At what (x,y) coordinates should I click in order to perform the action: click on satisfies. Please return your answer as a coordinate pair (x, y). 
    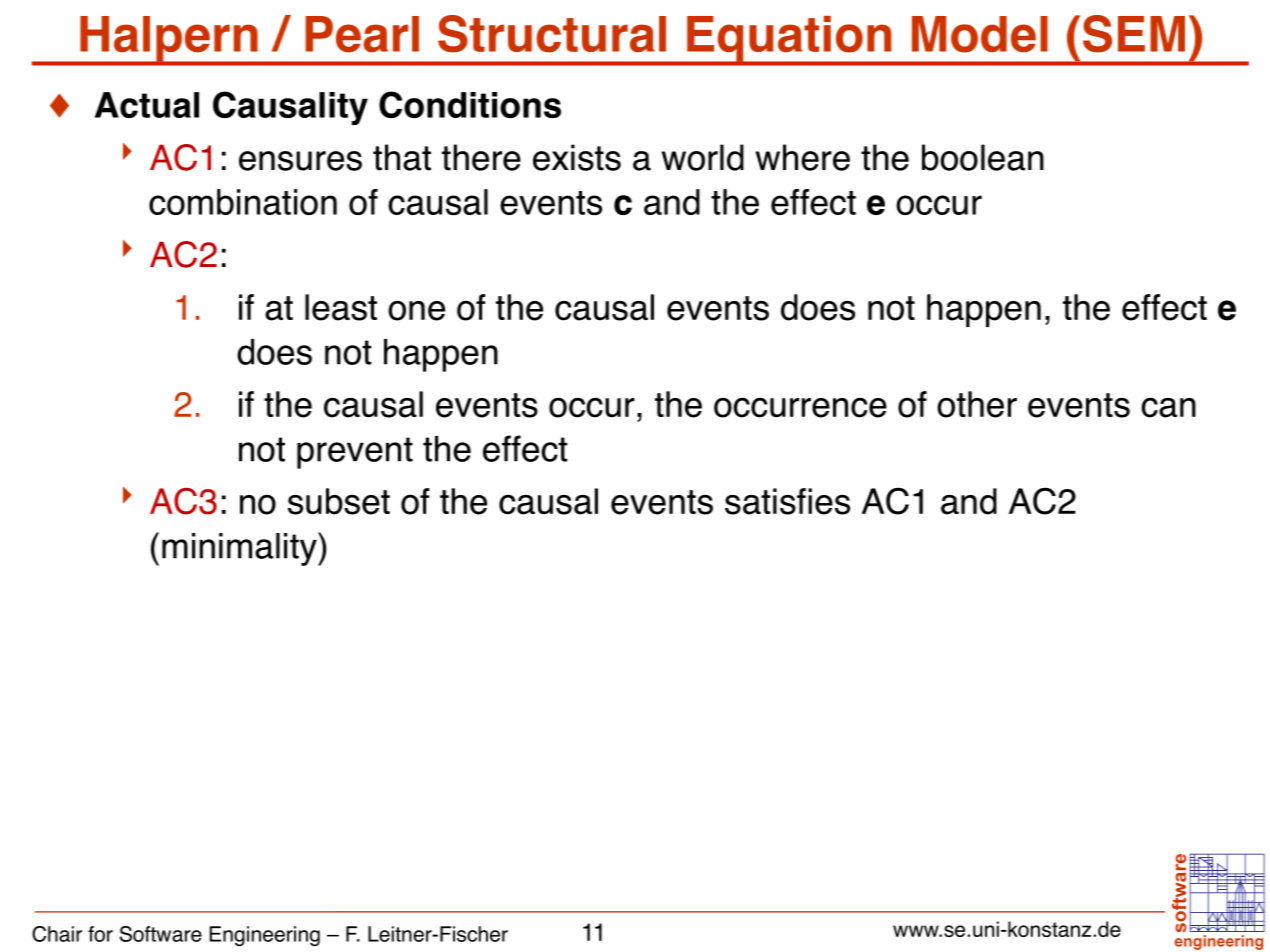
    Looking at the image, I should click on (787, 501).
